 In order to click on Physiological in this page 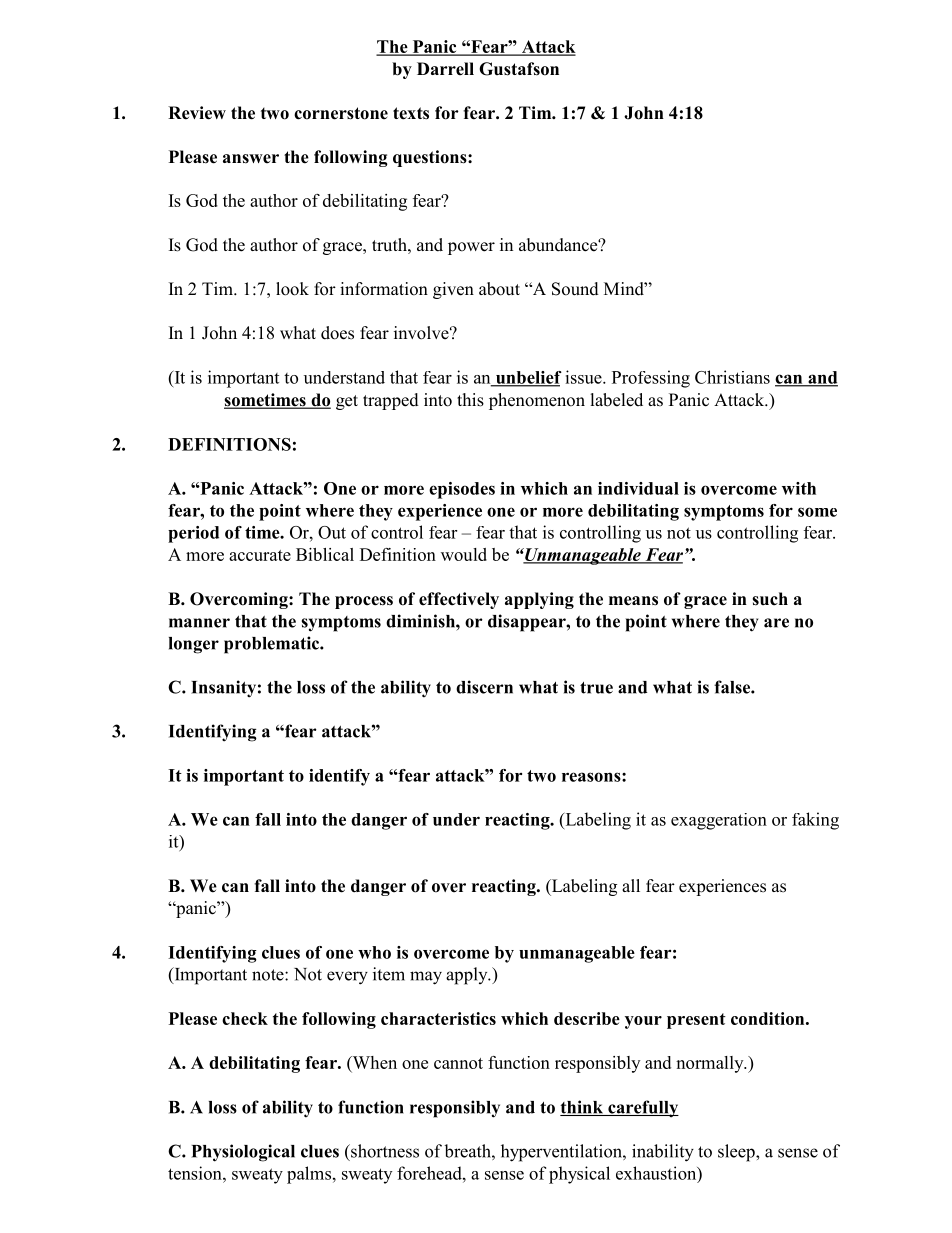, I will do `click(243, 1153)`.
